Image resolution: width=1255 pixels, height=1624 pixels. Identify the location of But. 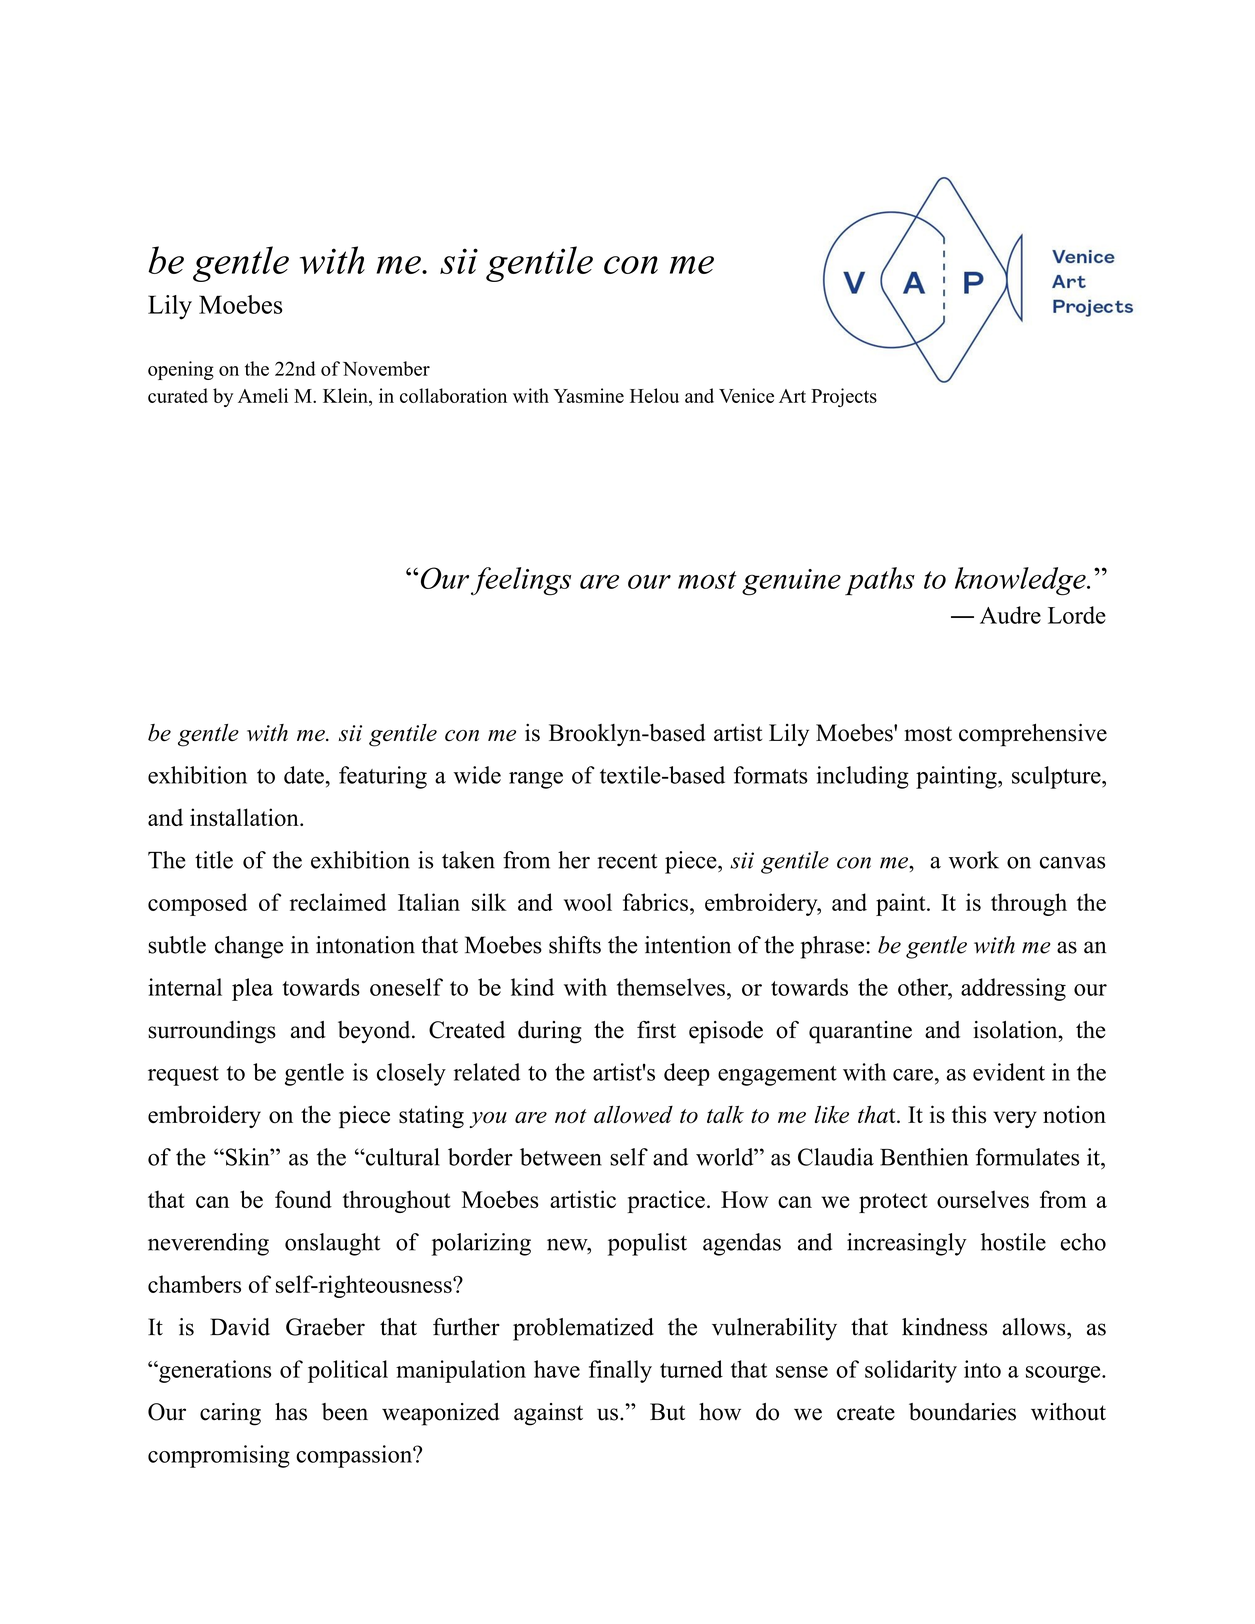
(667, 1412).
